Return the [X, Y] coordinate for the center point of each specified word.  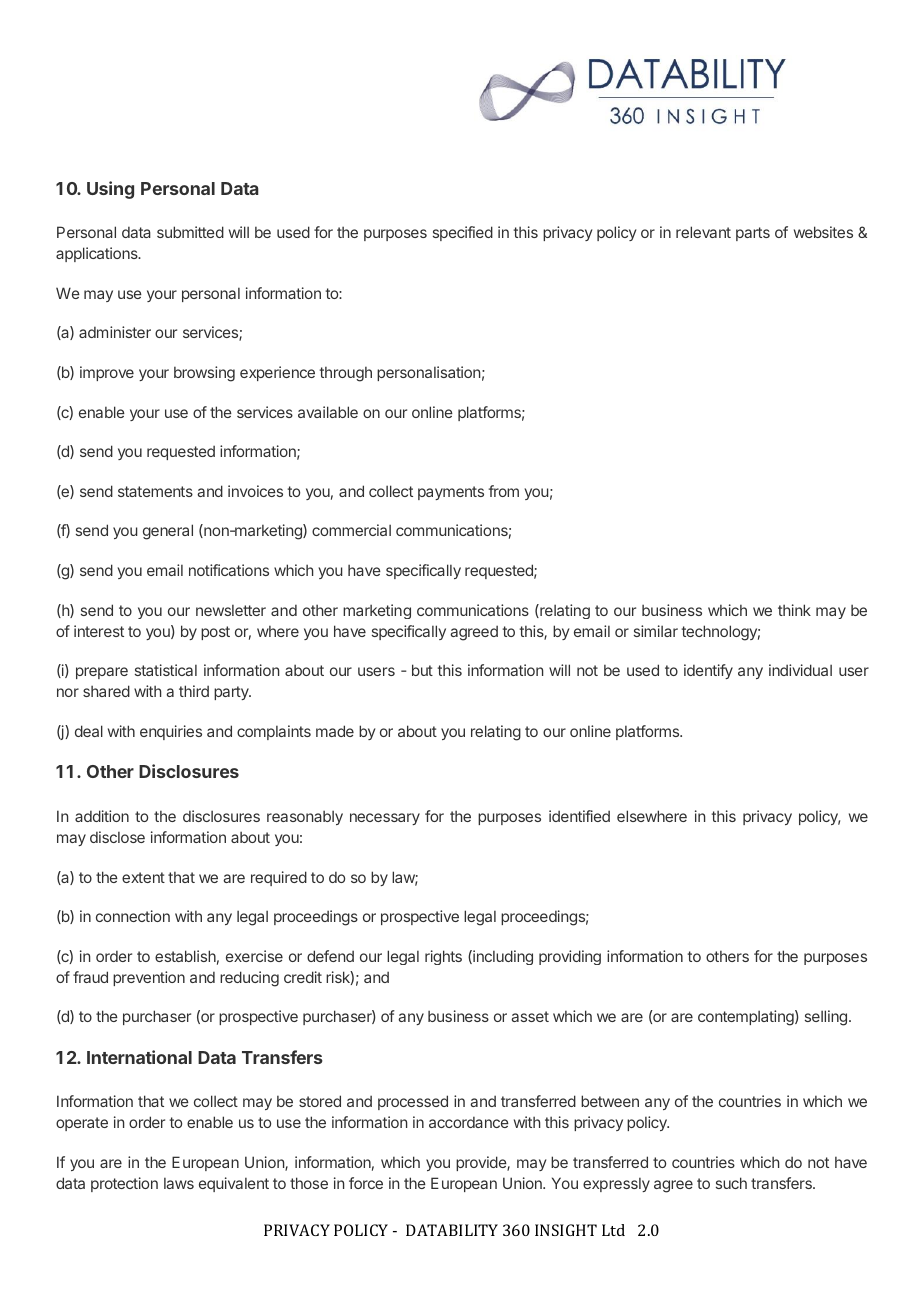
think [794, 610]
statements [155, 491]
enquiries [171, 732]
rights [443, 957]
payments [451, 493]
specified [463, 233]
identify [708, 671]
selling [826, 1018]
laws [179, 1183]
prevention [149, 978]
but [422, 670]
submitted [190, 232]
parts [753, 234]
